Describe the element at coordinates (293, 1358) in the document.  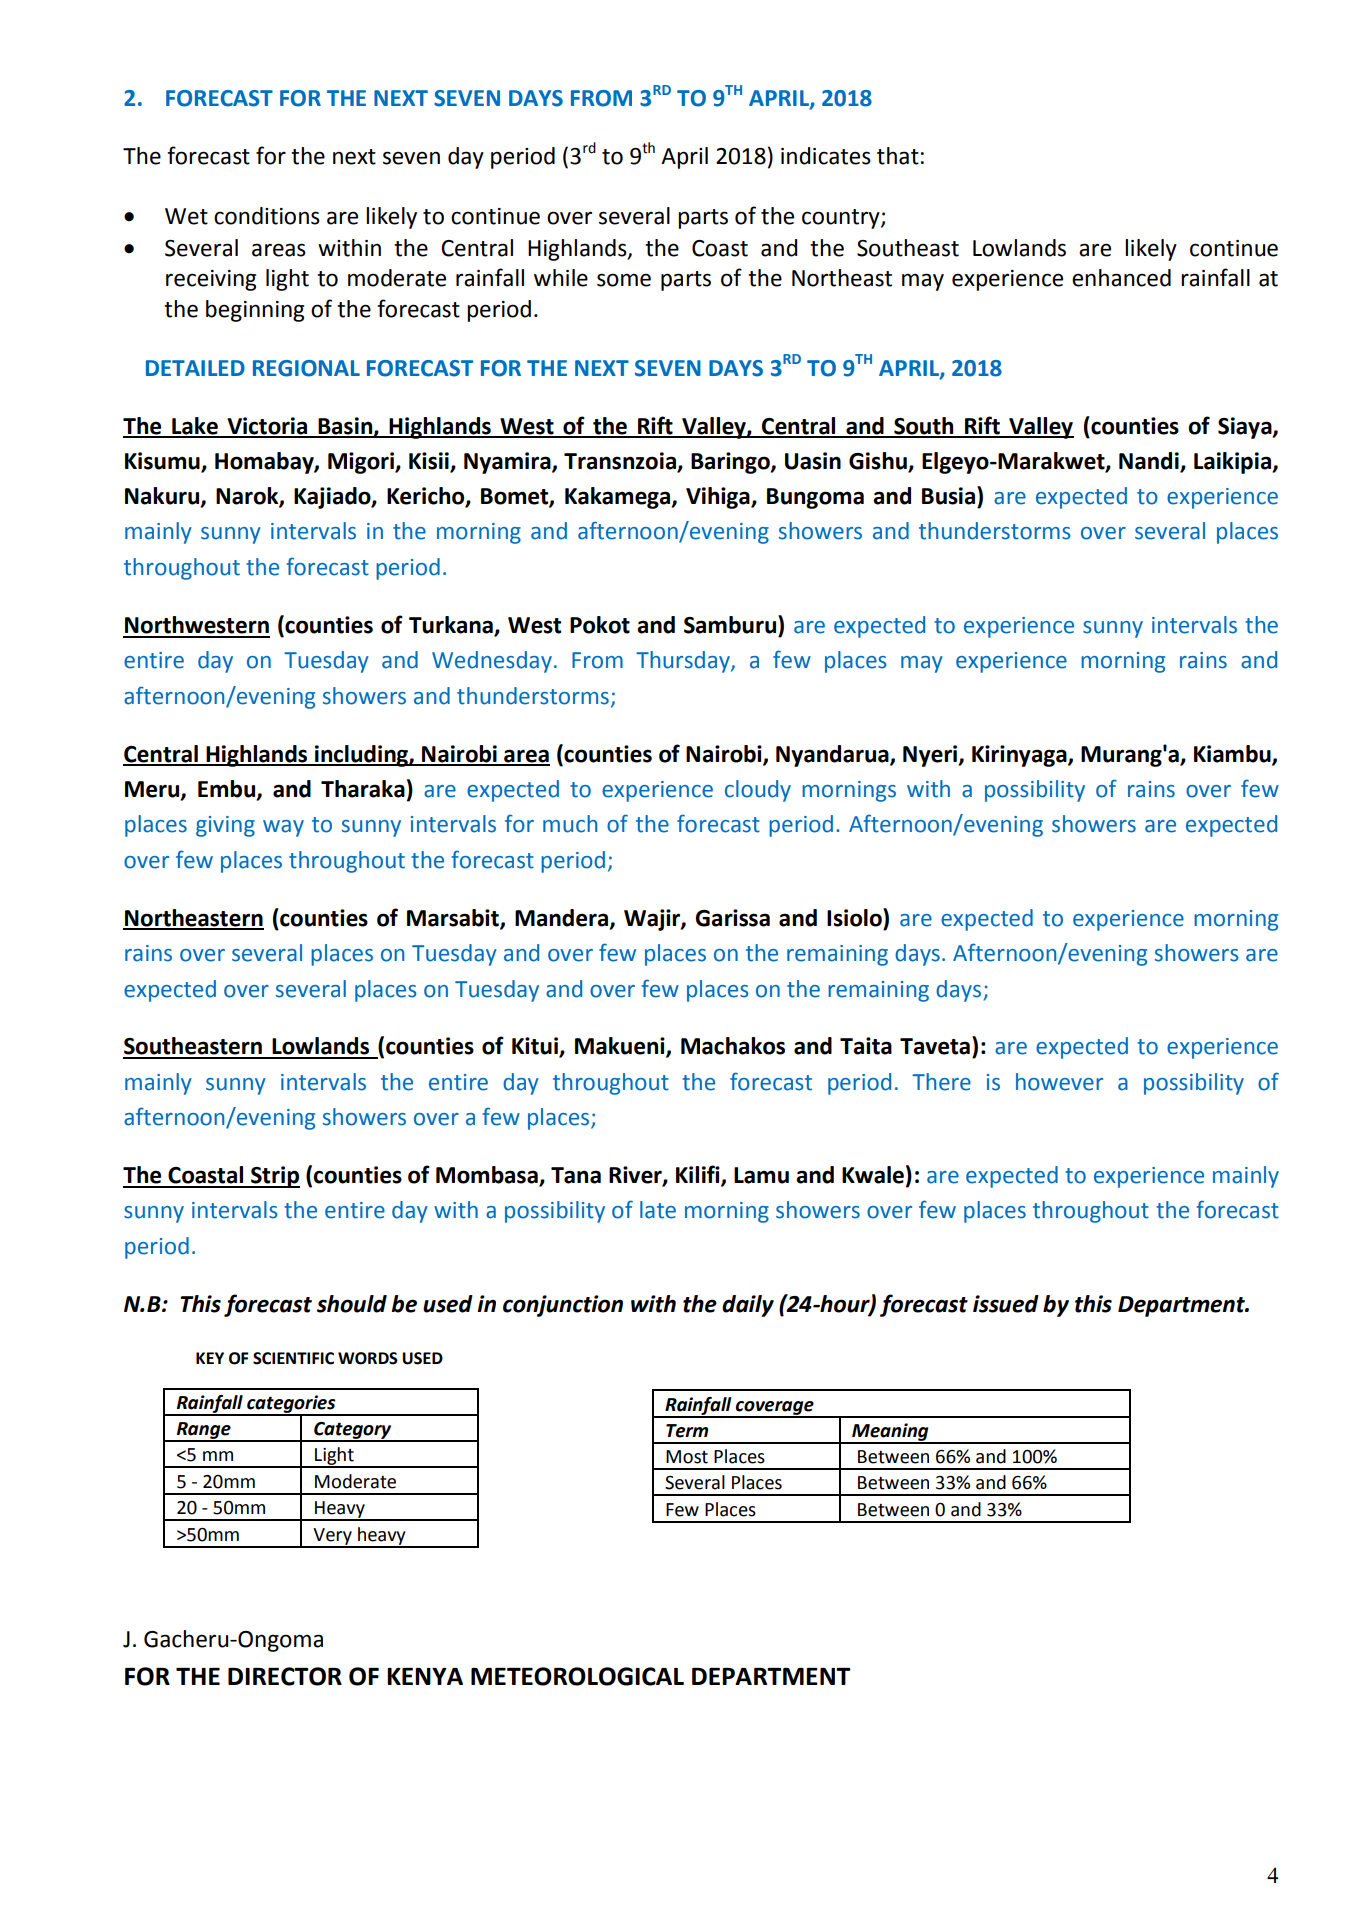
I see `SCIENTIFIC` at that location.
